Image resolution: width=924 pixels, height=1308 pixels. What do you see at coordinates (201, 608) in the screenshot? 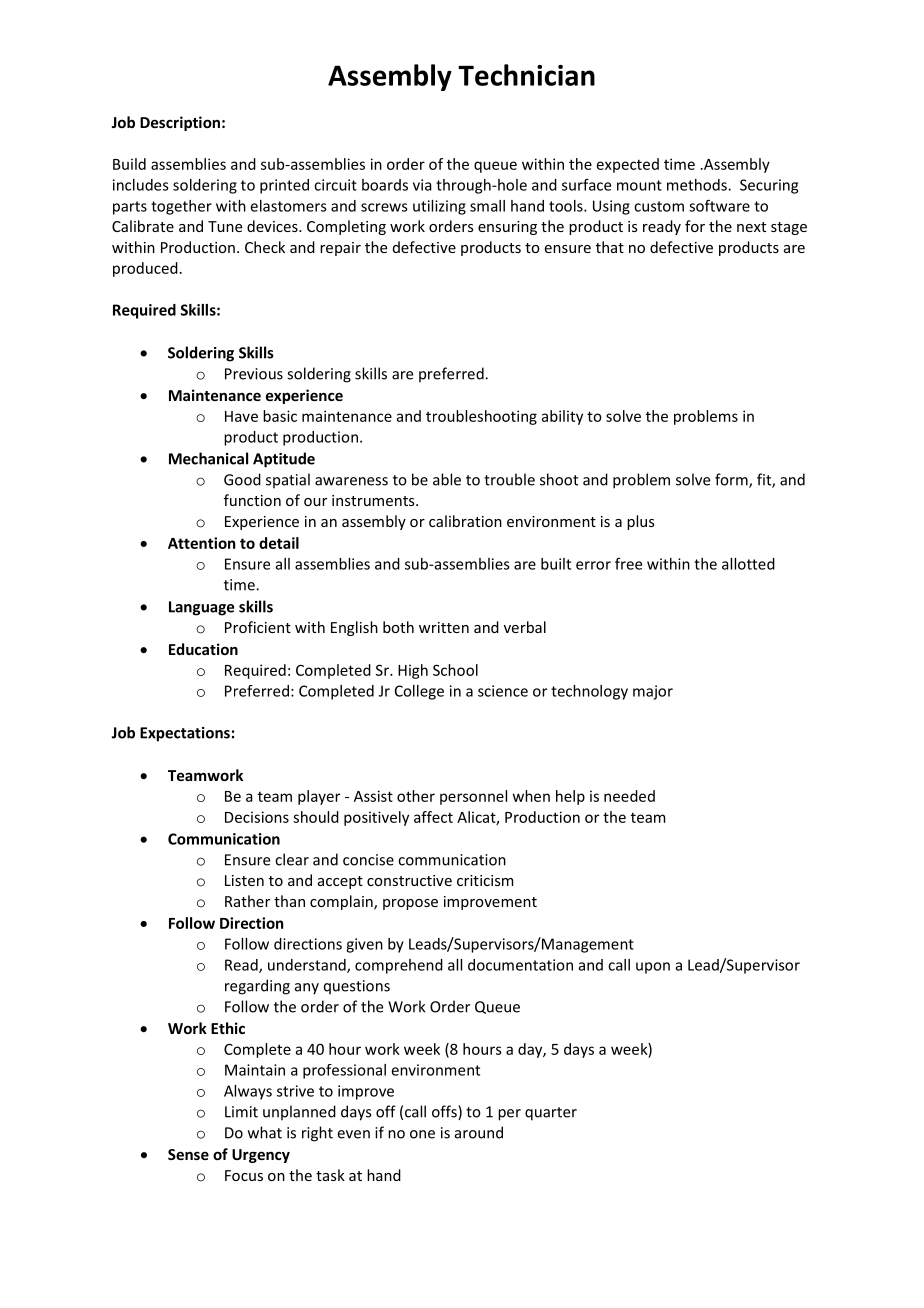
I see `Language` at bounding box center [201, 608].
